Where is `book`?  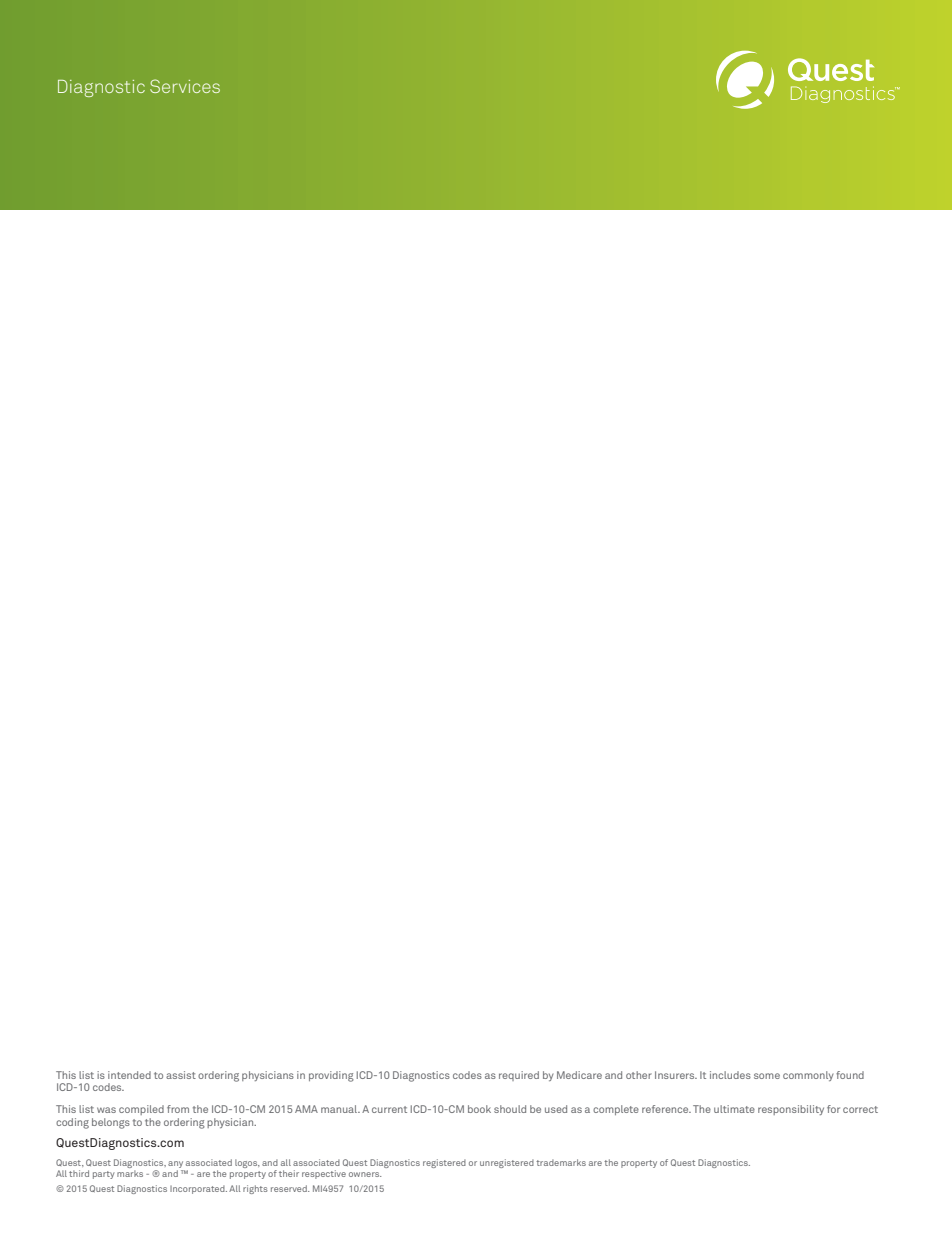 book is located at coordinates (479, 1109).
